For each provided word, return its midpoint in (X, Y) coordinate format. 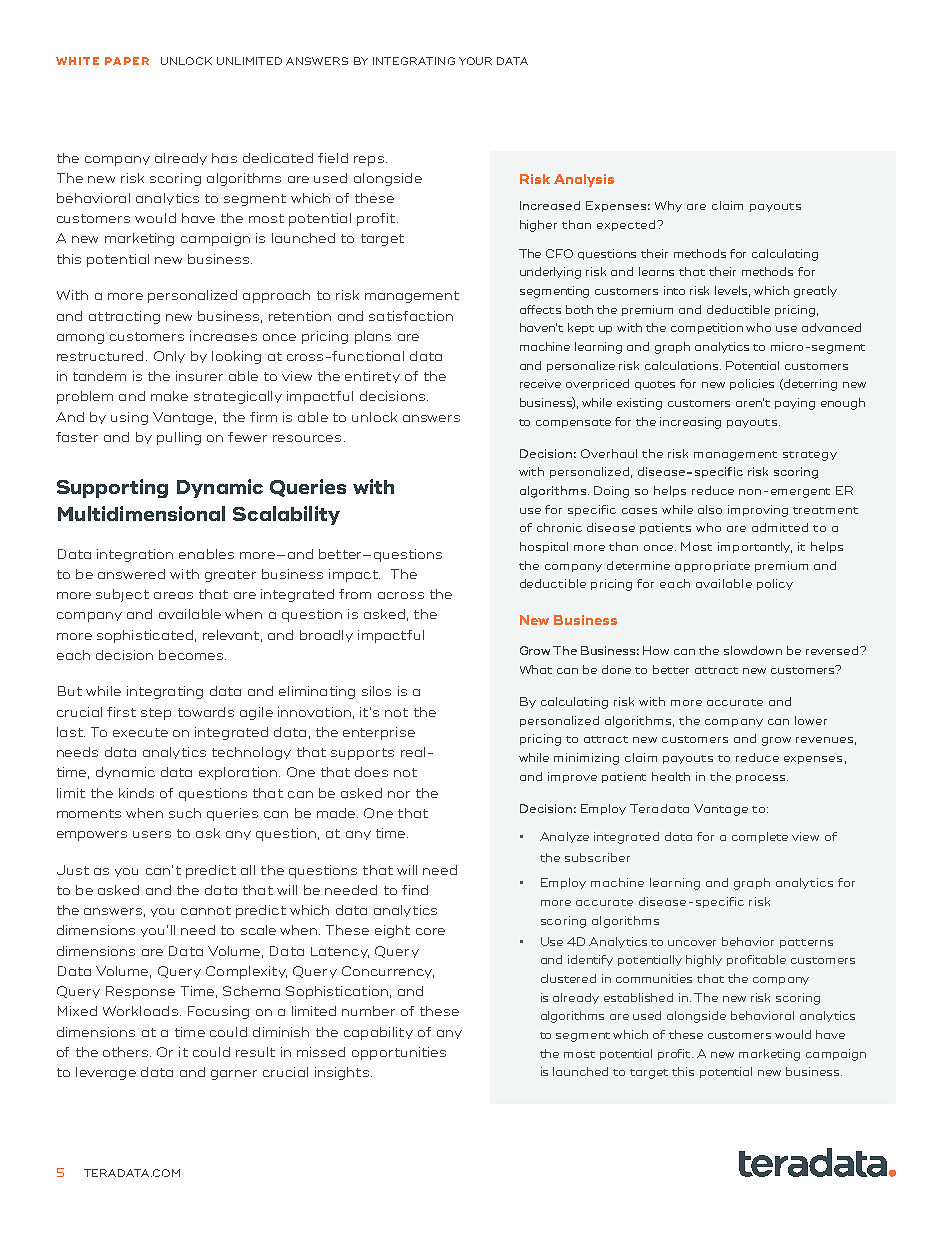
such (185, 813)
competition (707, 328)
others (125, 1052)
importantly (755, 547)
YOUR (475, 61)
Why (668, 206)
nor (399, 794)
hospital (544, 547)
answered (131, 574)
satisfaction (411, 316)
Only (169, 357)
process (762, 779)
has (224, 158)
